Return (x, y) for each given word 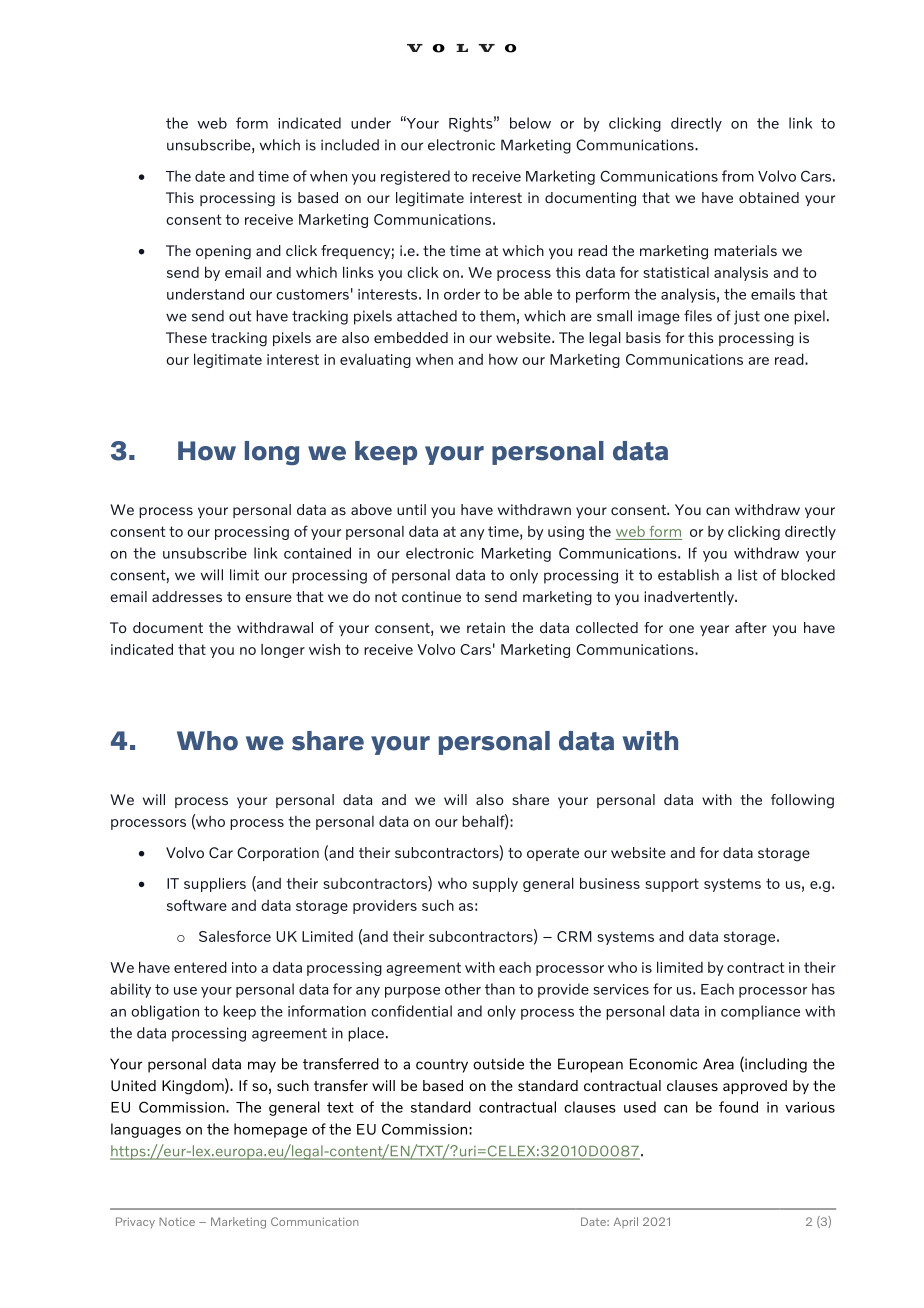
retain (486, 627)
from (738, 176)
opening (223, 252)
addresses (187, 596)
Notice (177, 1221)
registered (415, 177)
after (751, 627)
